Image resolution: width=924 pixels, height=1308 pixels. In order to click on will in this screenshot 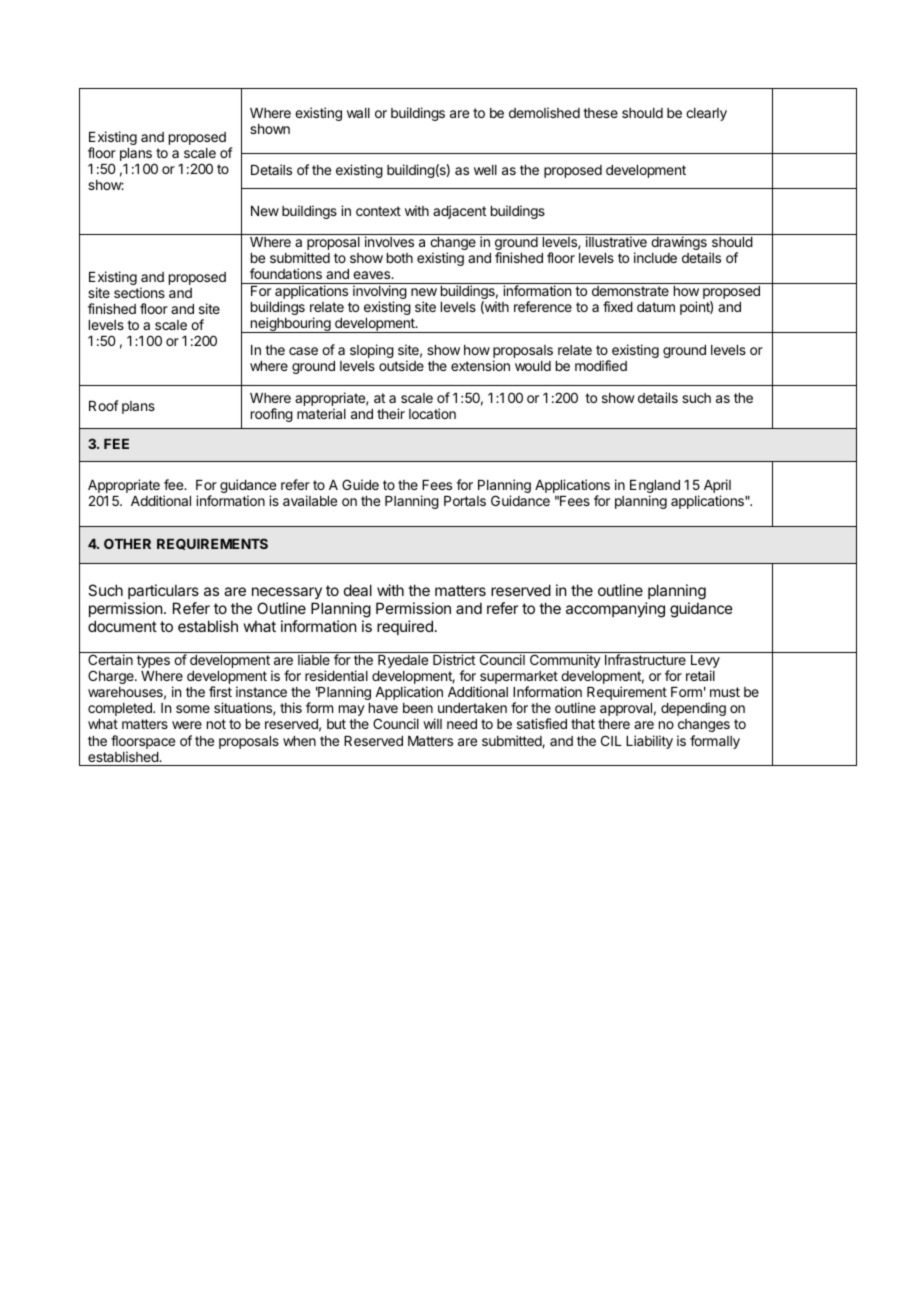, I will do `click(432, 723)`.
